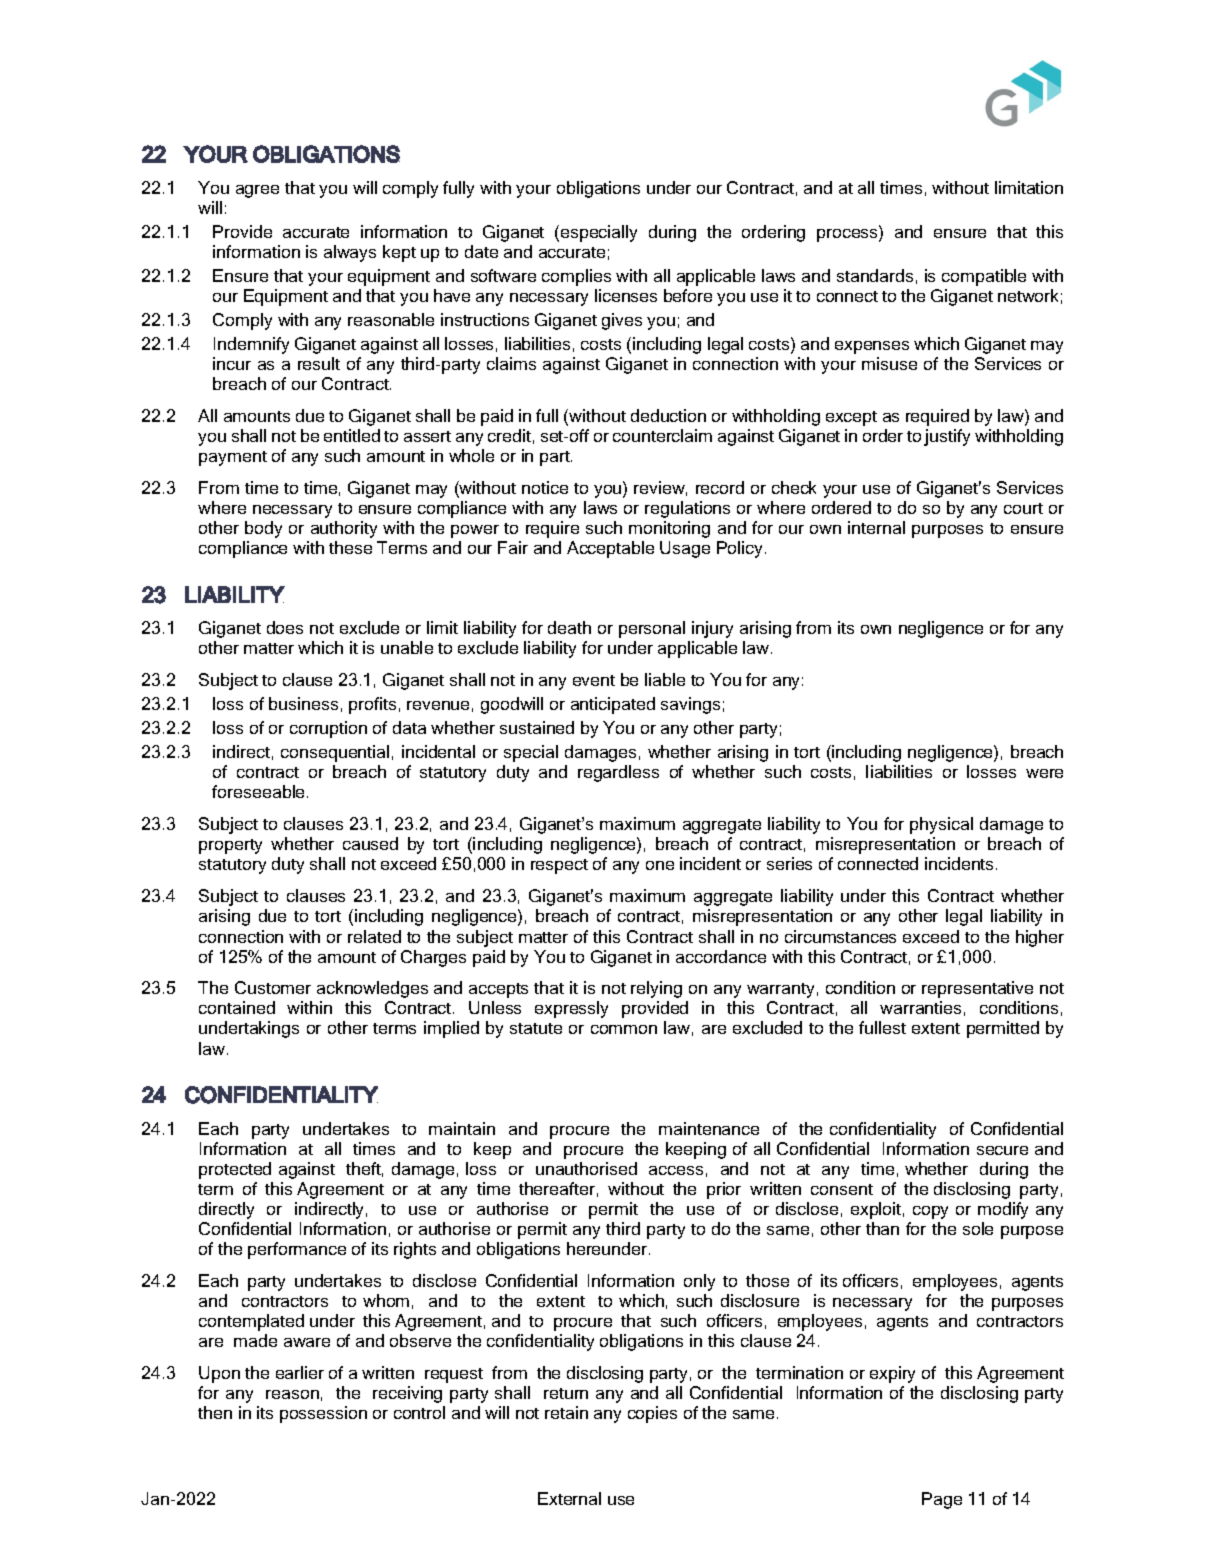 The image size is (1206, 1560). What do you see at coordinates (652, 1414) in the page?
I see `copies` at bounding box center [652, 1414].
